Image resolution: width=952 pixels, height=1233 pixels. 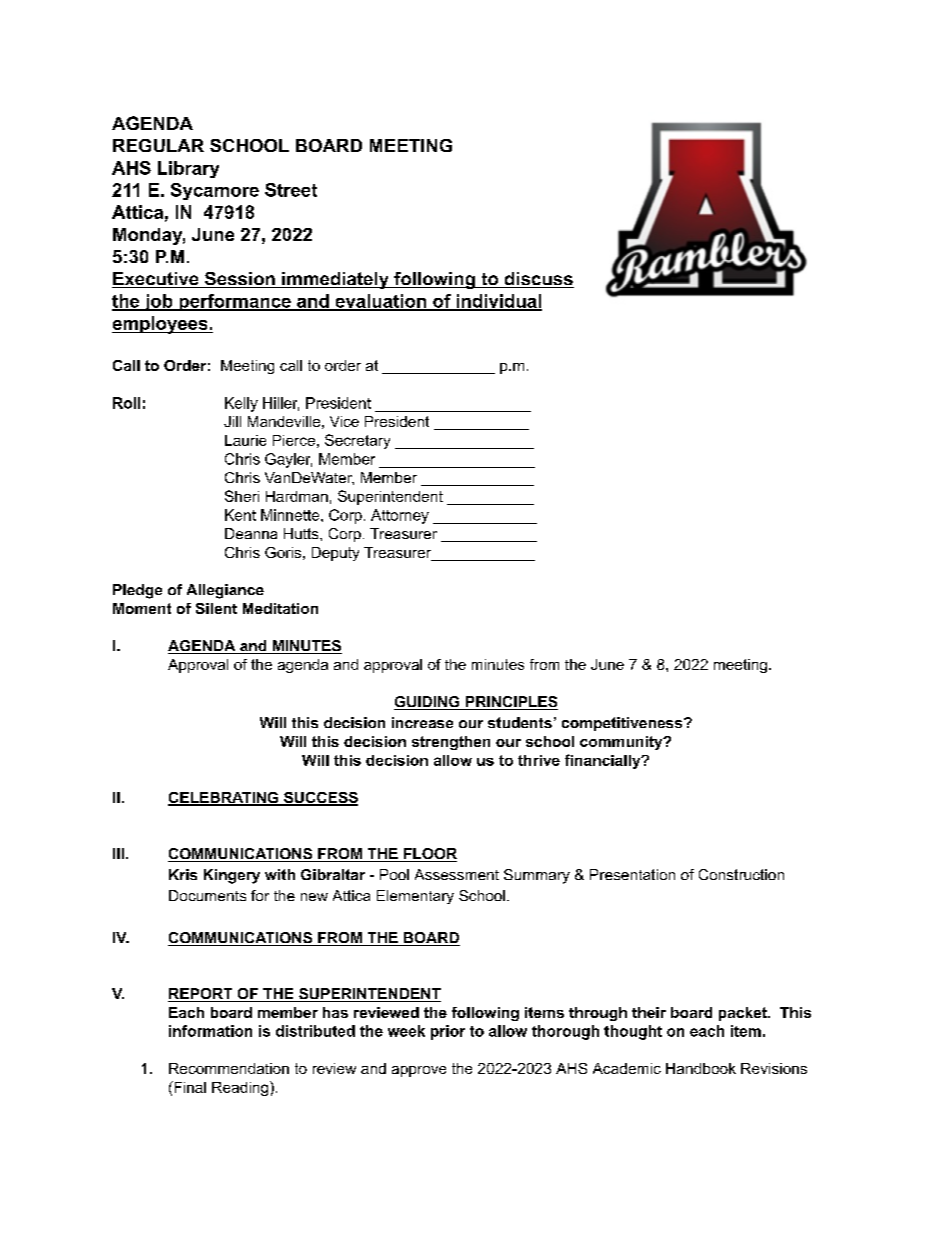 What do you see at coordinates (538, 280) in the page?
I see `discuss` at bounding box center [538, 280].
